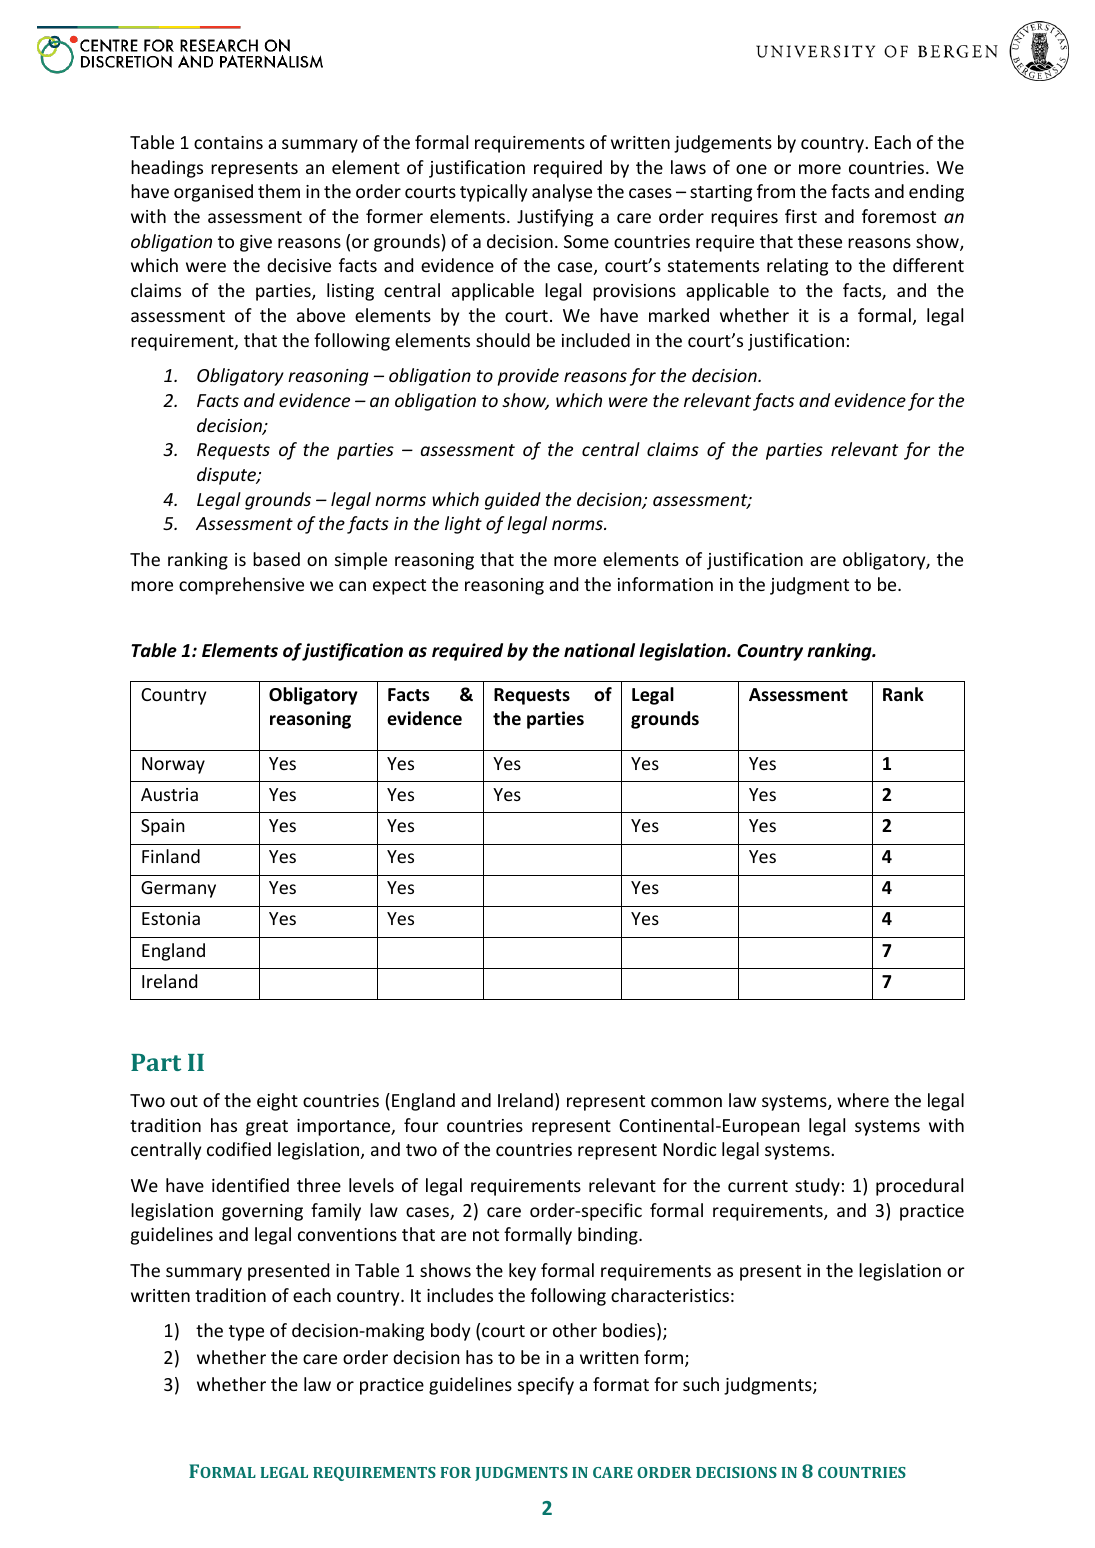 This screenshot has width=1095, height=1548. Describe the element at coordinates (246, 1333) in the screenshot. I see `type` at that location.
